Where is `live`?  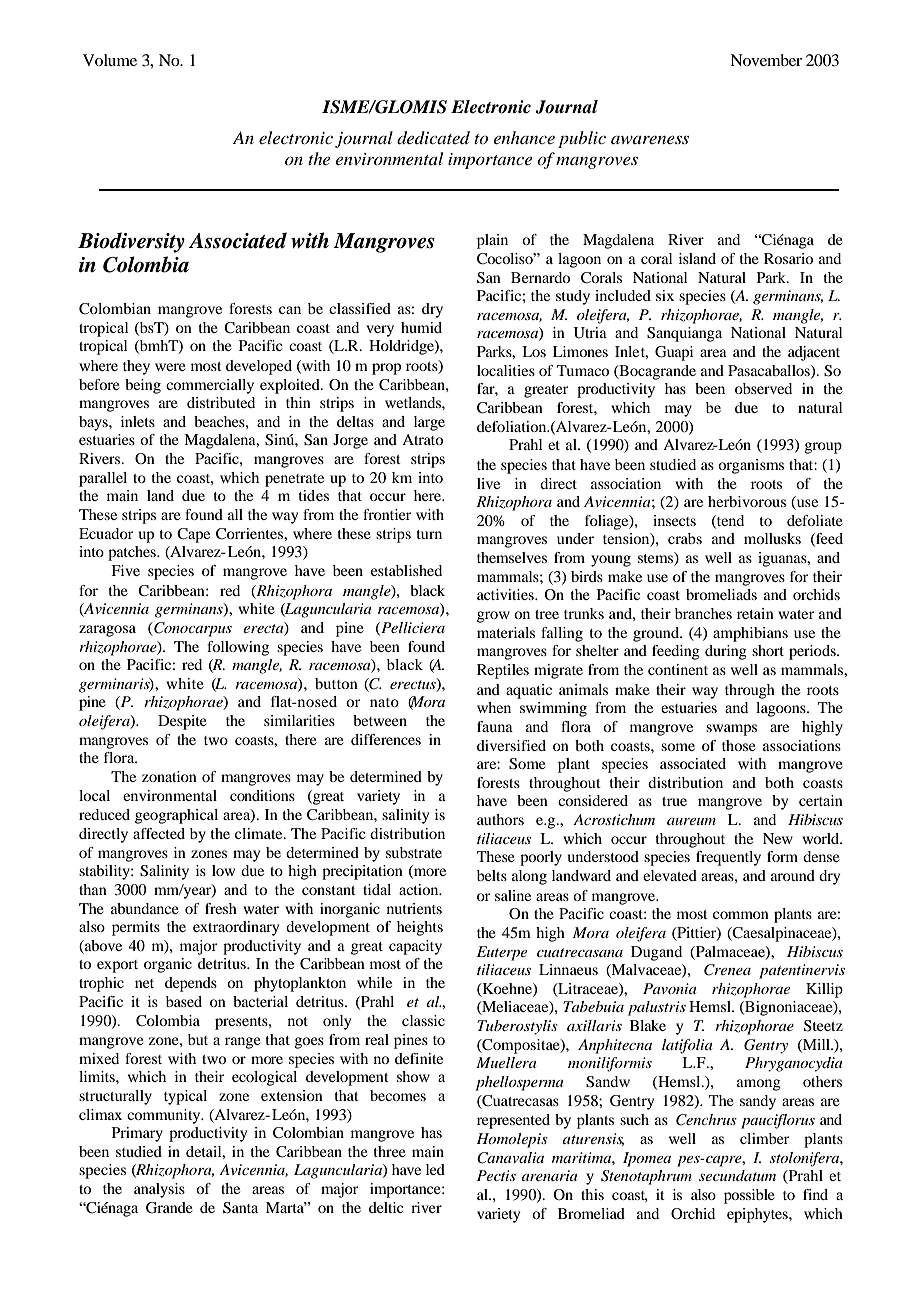
live is located at coordinates (488, 483).
